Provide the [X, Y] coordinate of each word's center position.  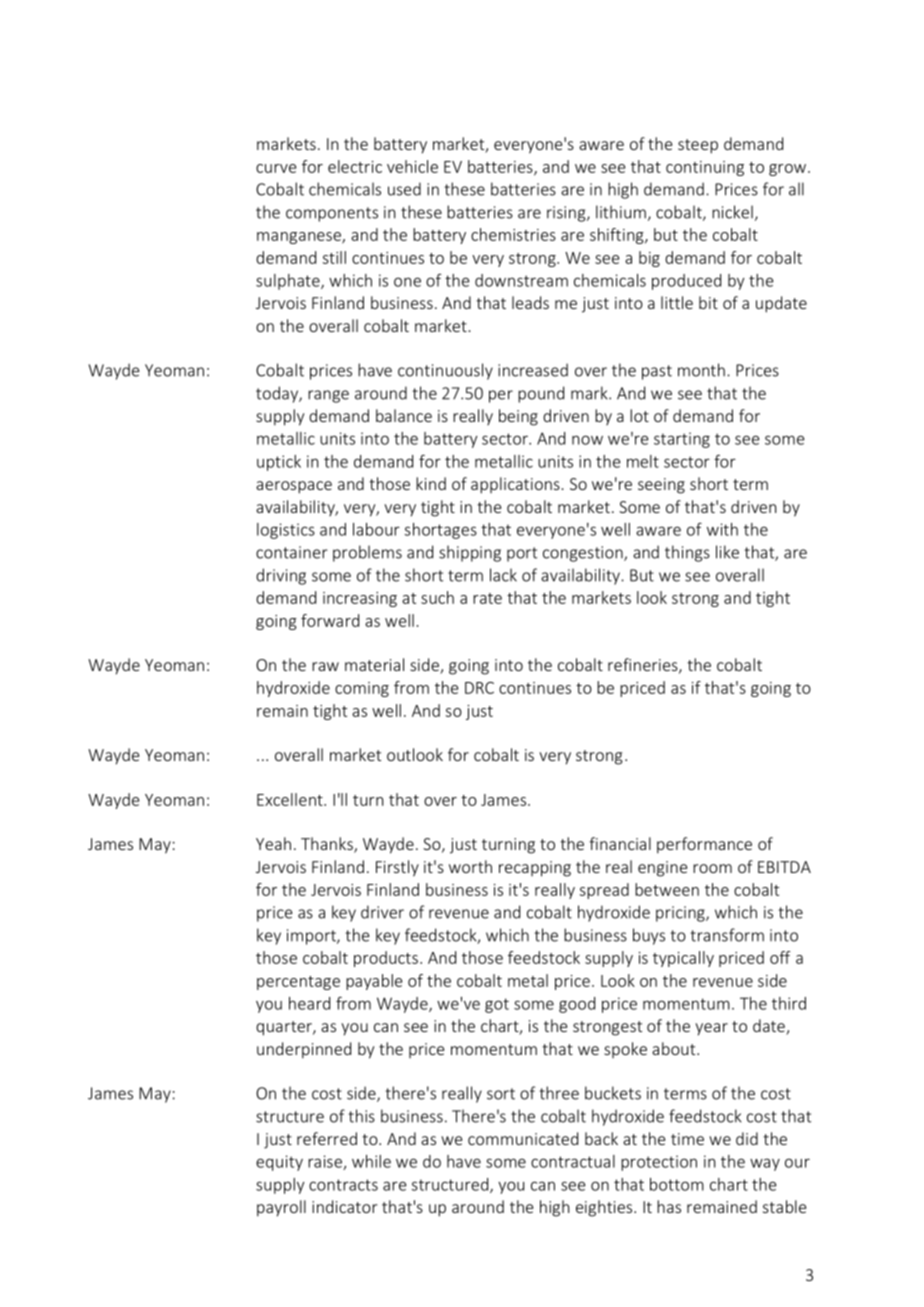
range [328, 396]
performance [704, 845]
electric [355, 166]
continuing [705, 168]
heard [309, 1003]
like [727, 552]
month [701, 370]
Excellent [291, 799]
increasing [360, 599]
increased [533, 370]
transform [727, 935]
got [497, 1005]
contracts [343, 1185]
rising [567, 214]
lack [503, 575]
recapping [535, 869]
